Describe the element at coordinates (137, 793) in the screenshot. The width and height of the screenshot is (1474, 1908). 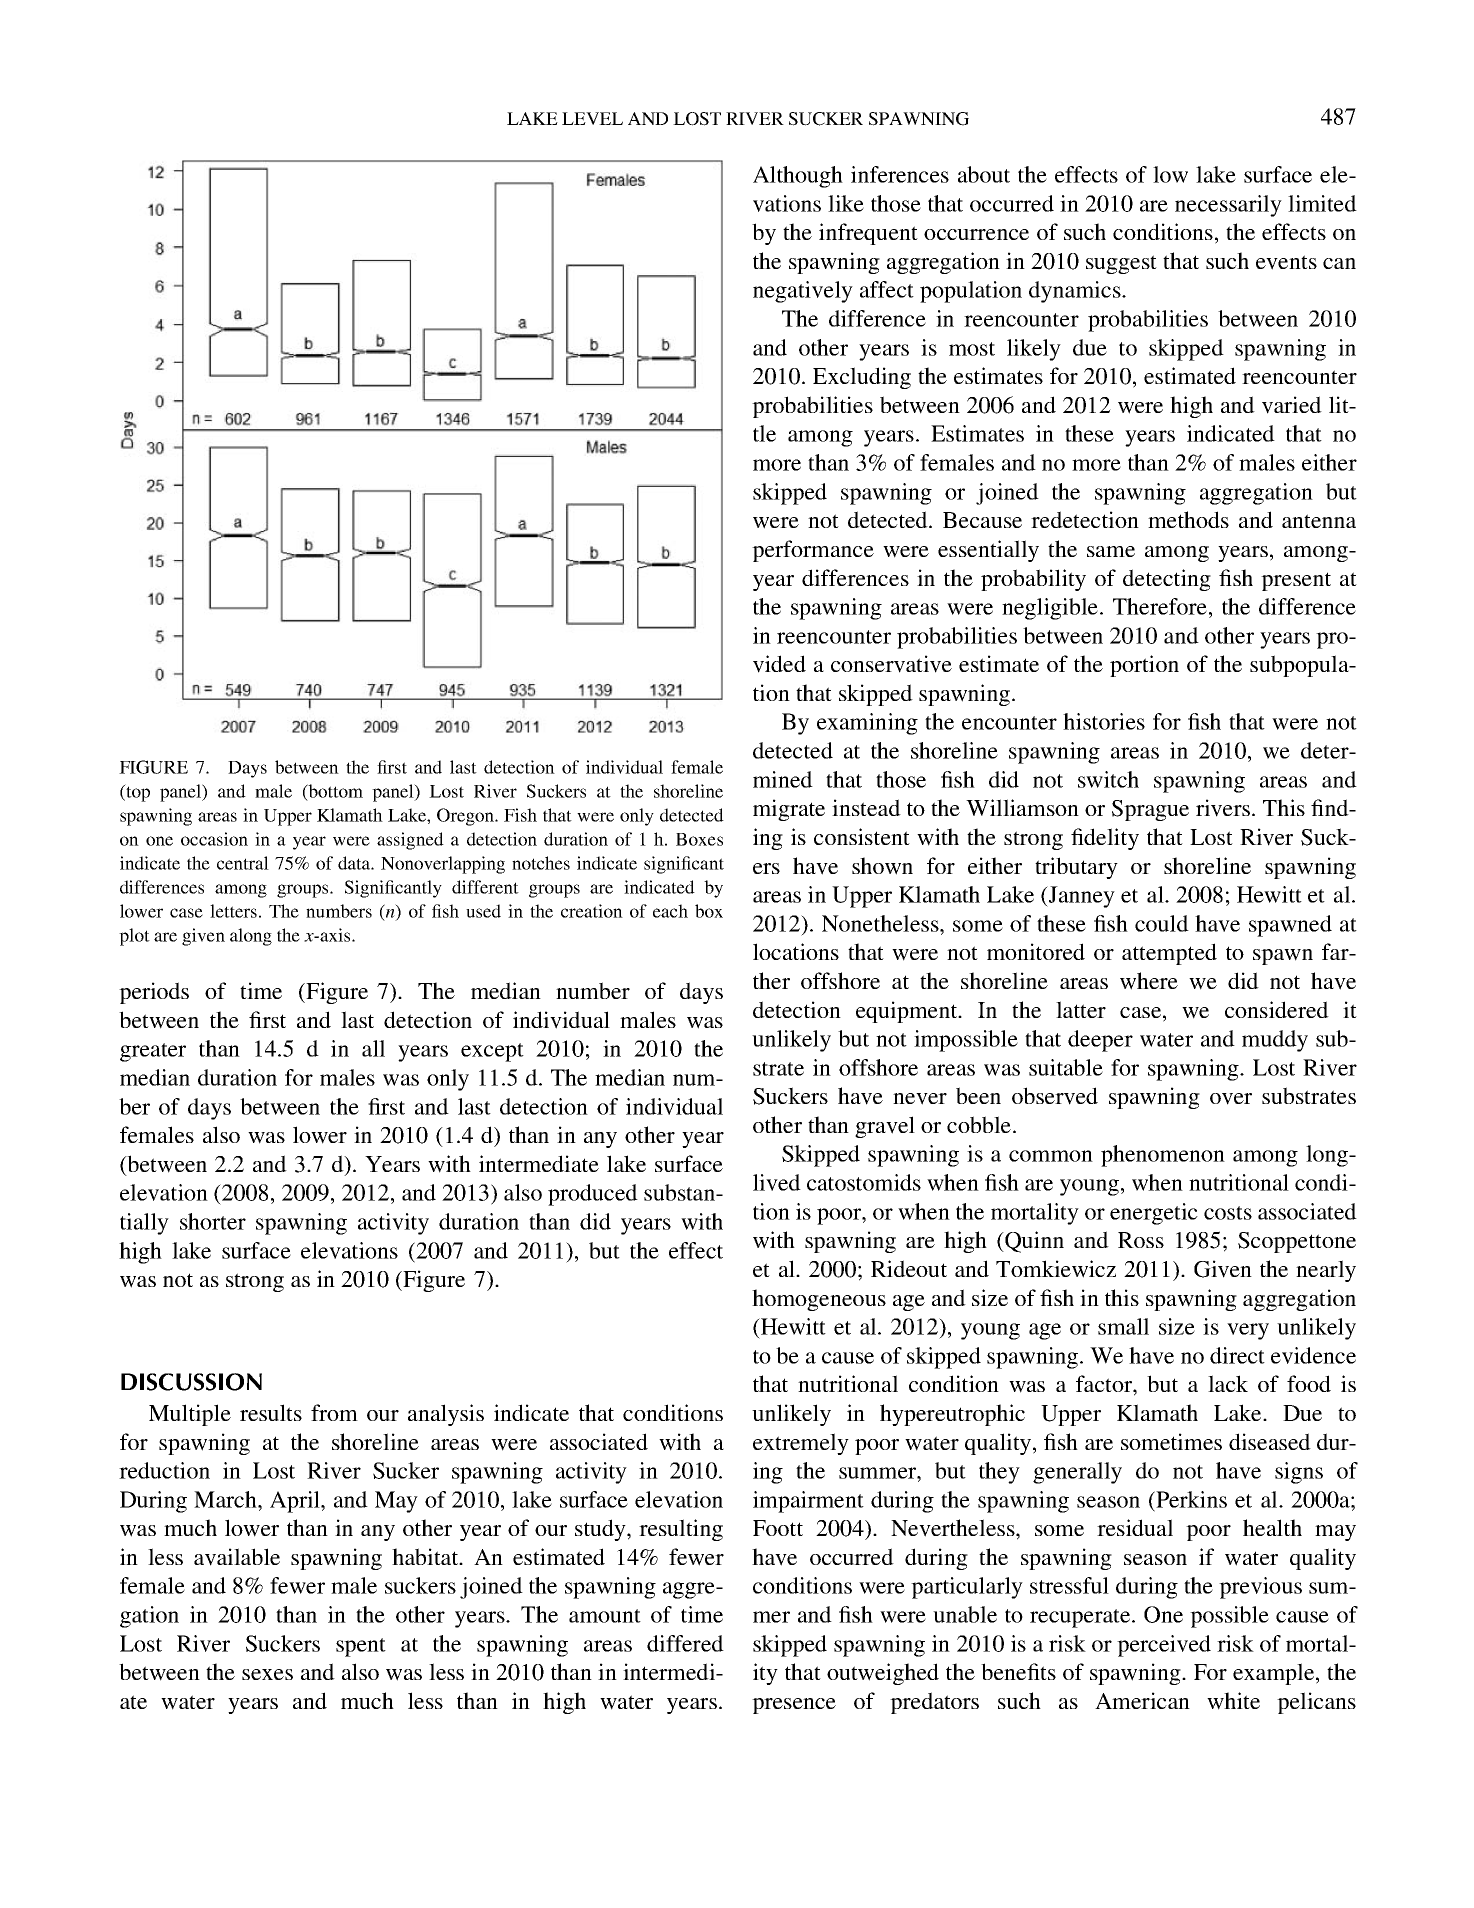
I see `top` at that location.
